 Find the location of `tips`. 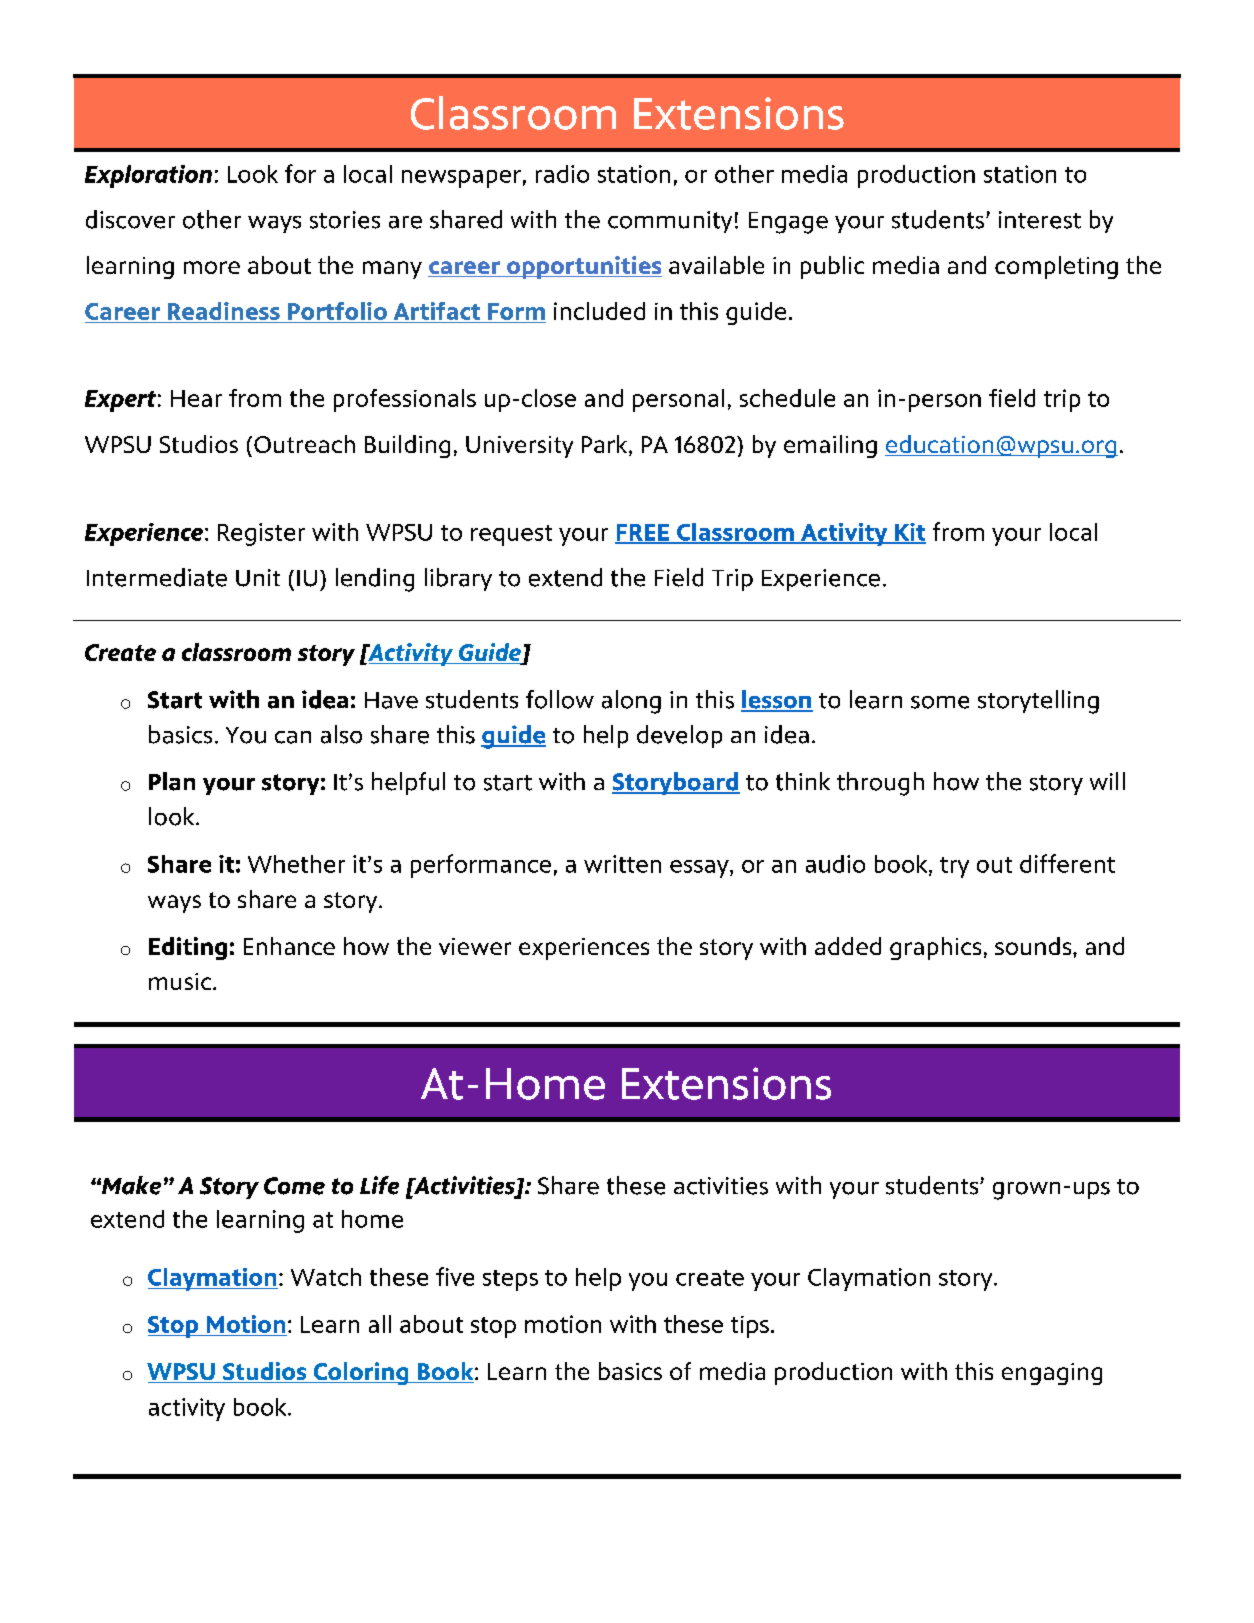

tips is located at coordinates (750, 1327).
